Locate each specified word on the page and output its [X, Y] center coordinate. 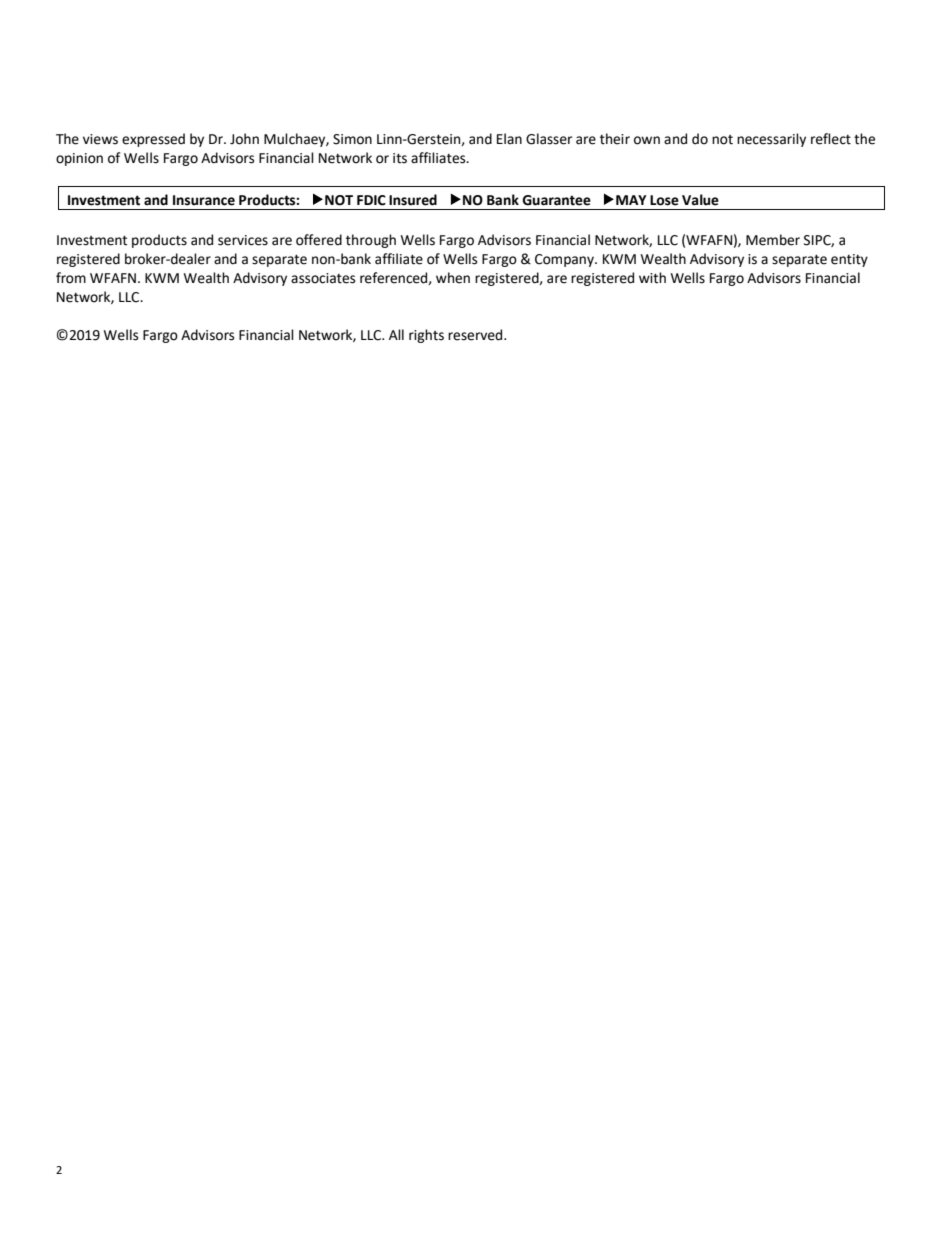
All [396, 334]
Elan [509, 138]
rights [426, 336]
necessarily [771, 140]
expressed [153, 140]
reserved [476, 335]
